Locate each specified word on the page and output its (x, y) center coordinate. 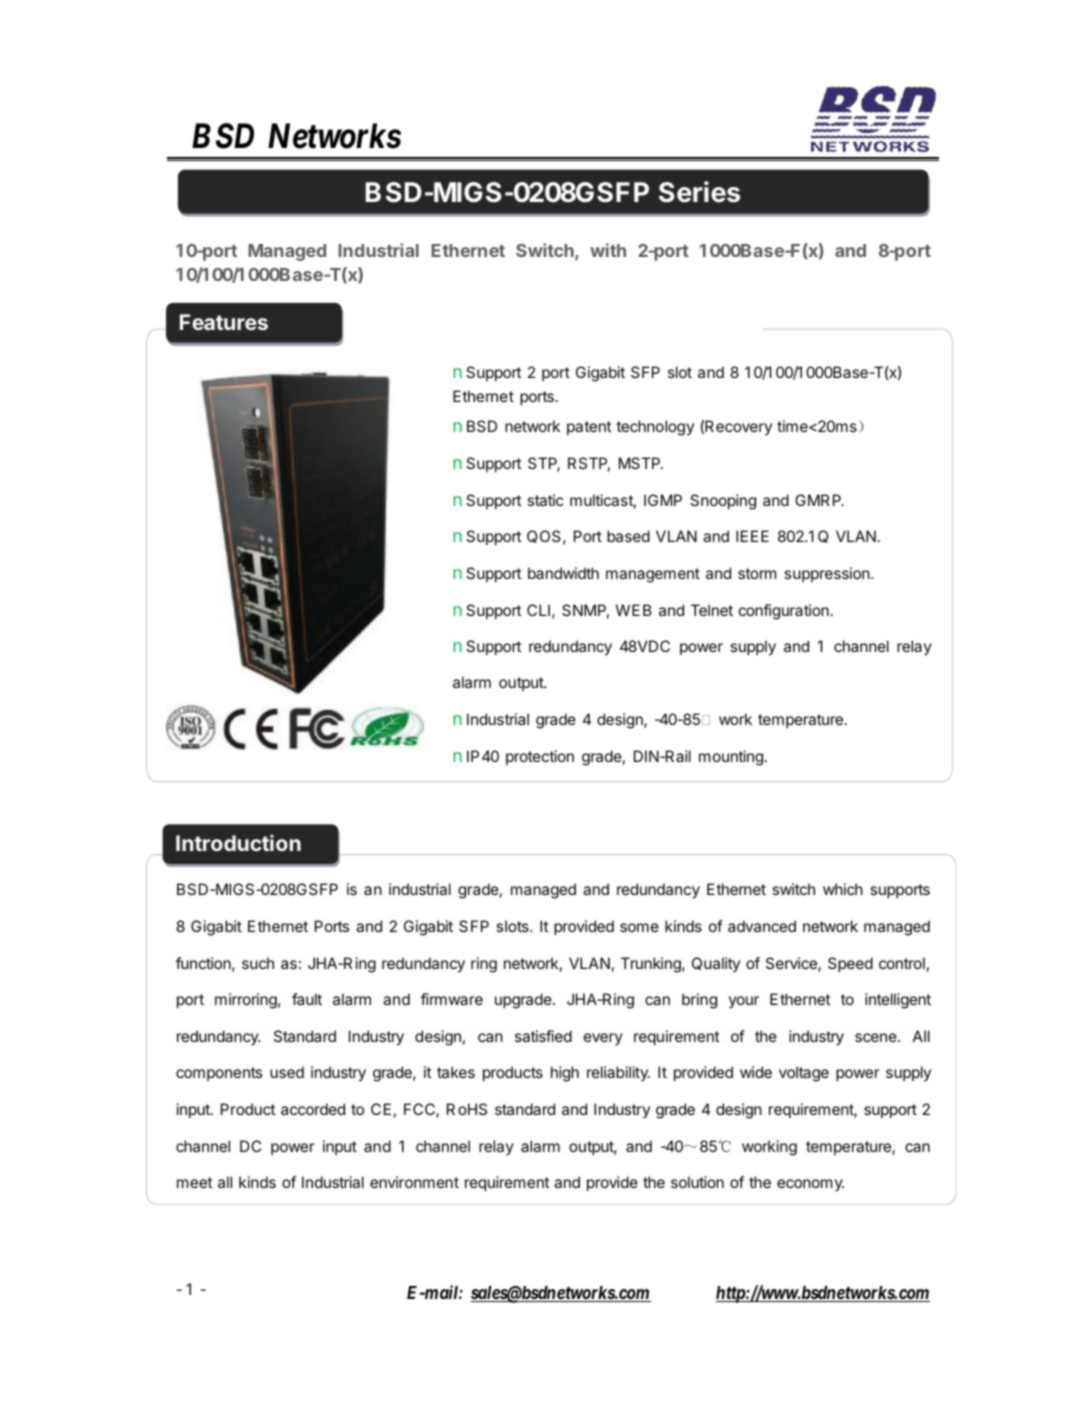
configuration (784, 612)
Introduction (238, 843)
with (608, 250)
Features (224, 322)
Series (699, 192)
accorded (313, 1109)
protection (540, 757)
